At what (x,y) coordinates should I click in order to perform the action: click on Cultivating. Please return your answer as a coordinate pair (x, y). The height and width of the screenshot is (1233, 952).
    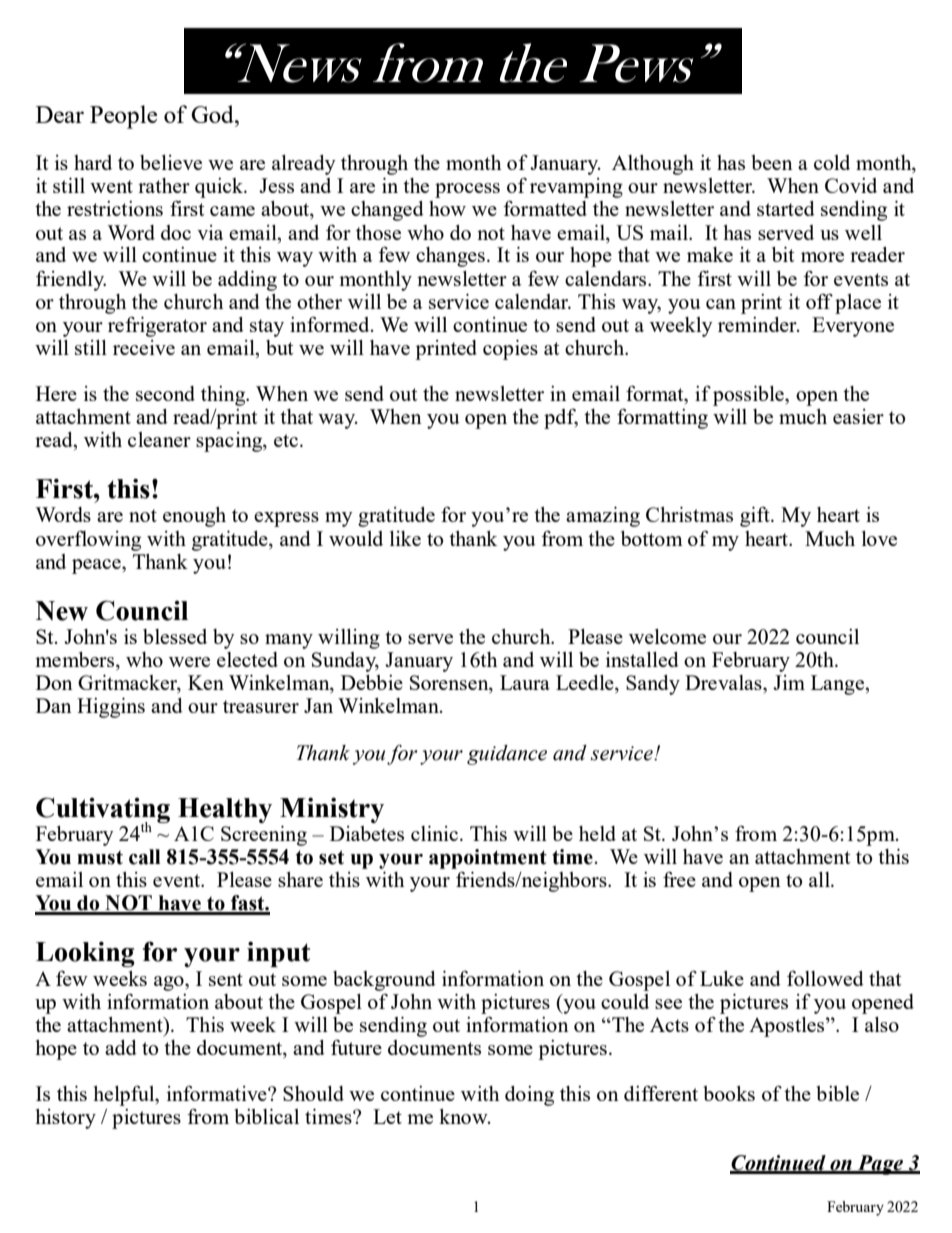
    Looking at the image, I should click on (103, 811).
